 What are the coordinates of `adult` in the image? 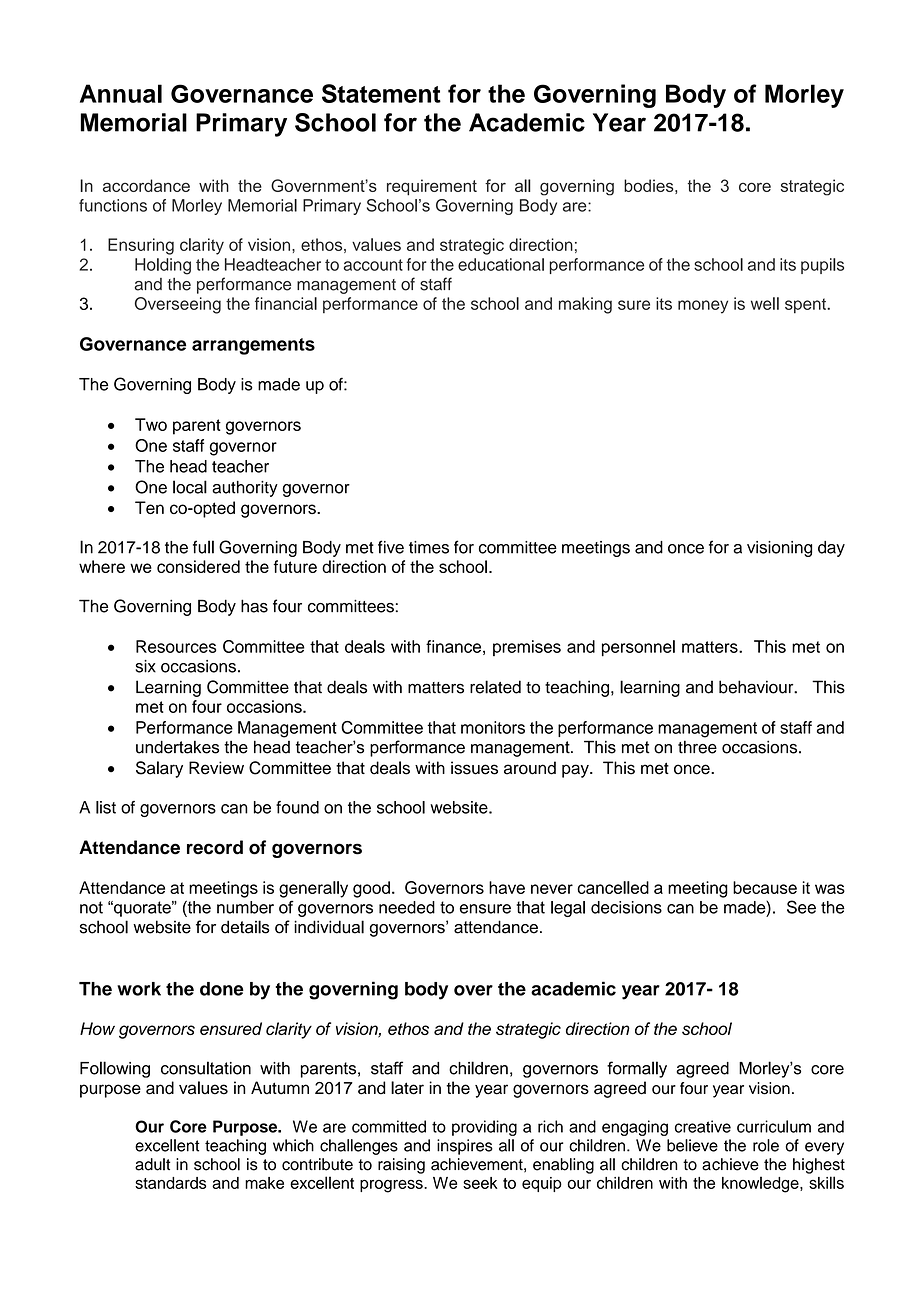 It's located at (152, 1164).
